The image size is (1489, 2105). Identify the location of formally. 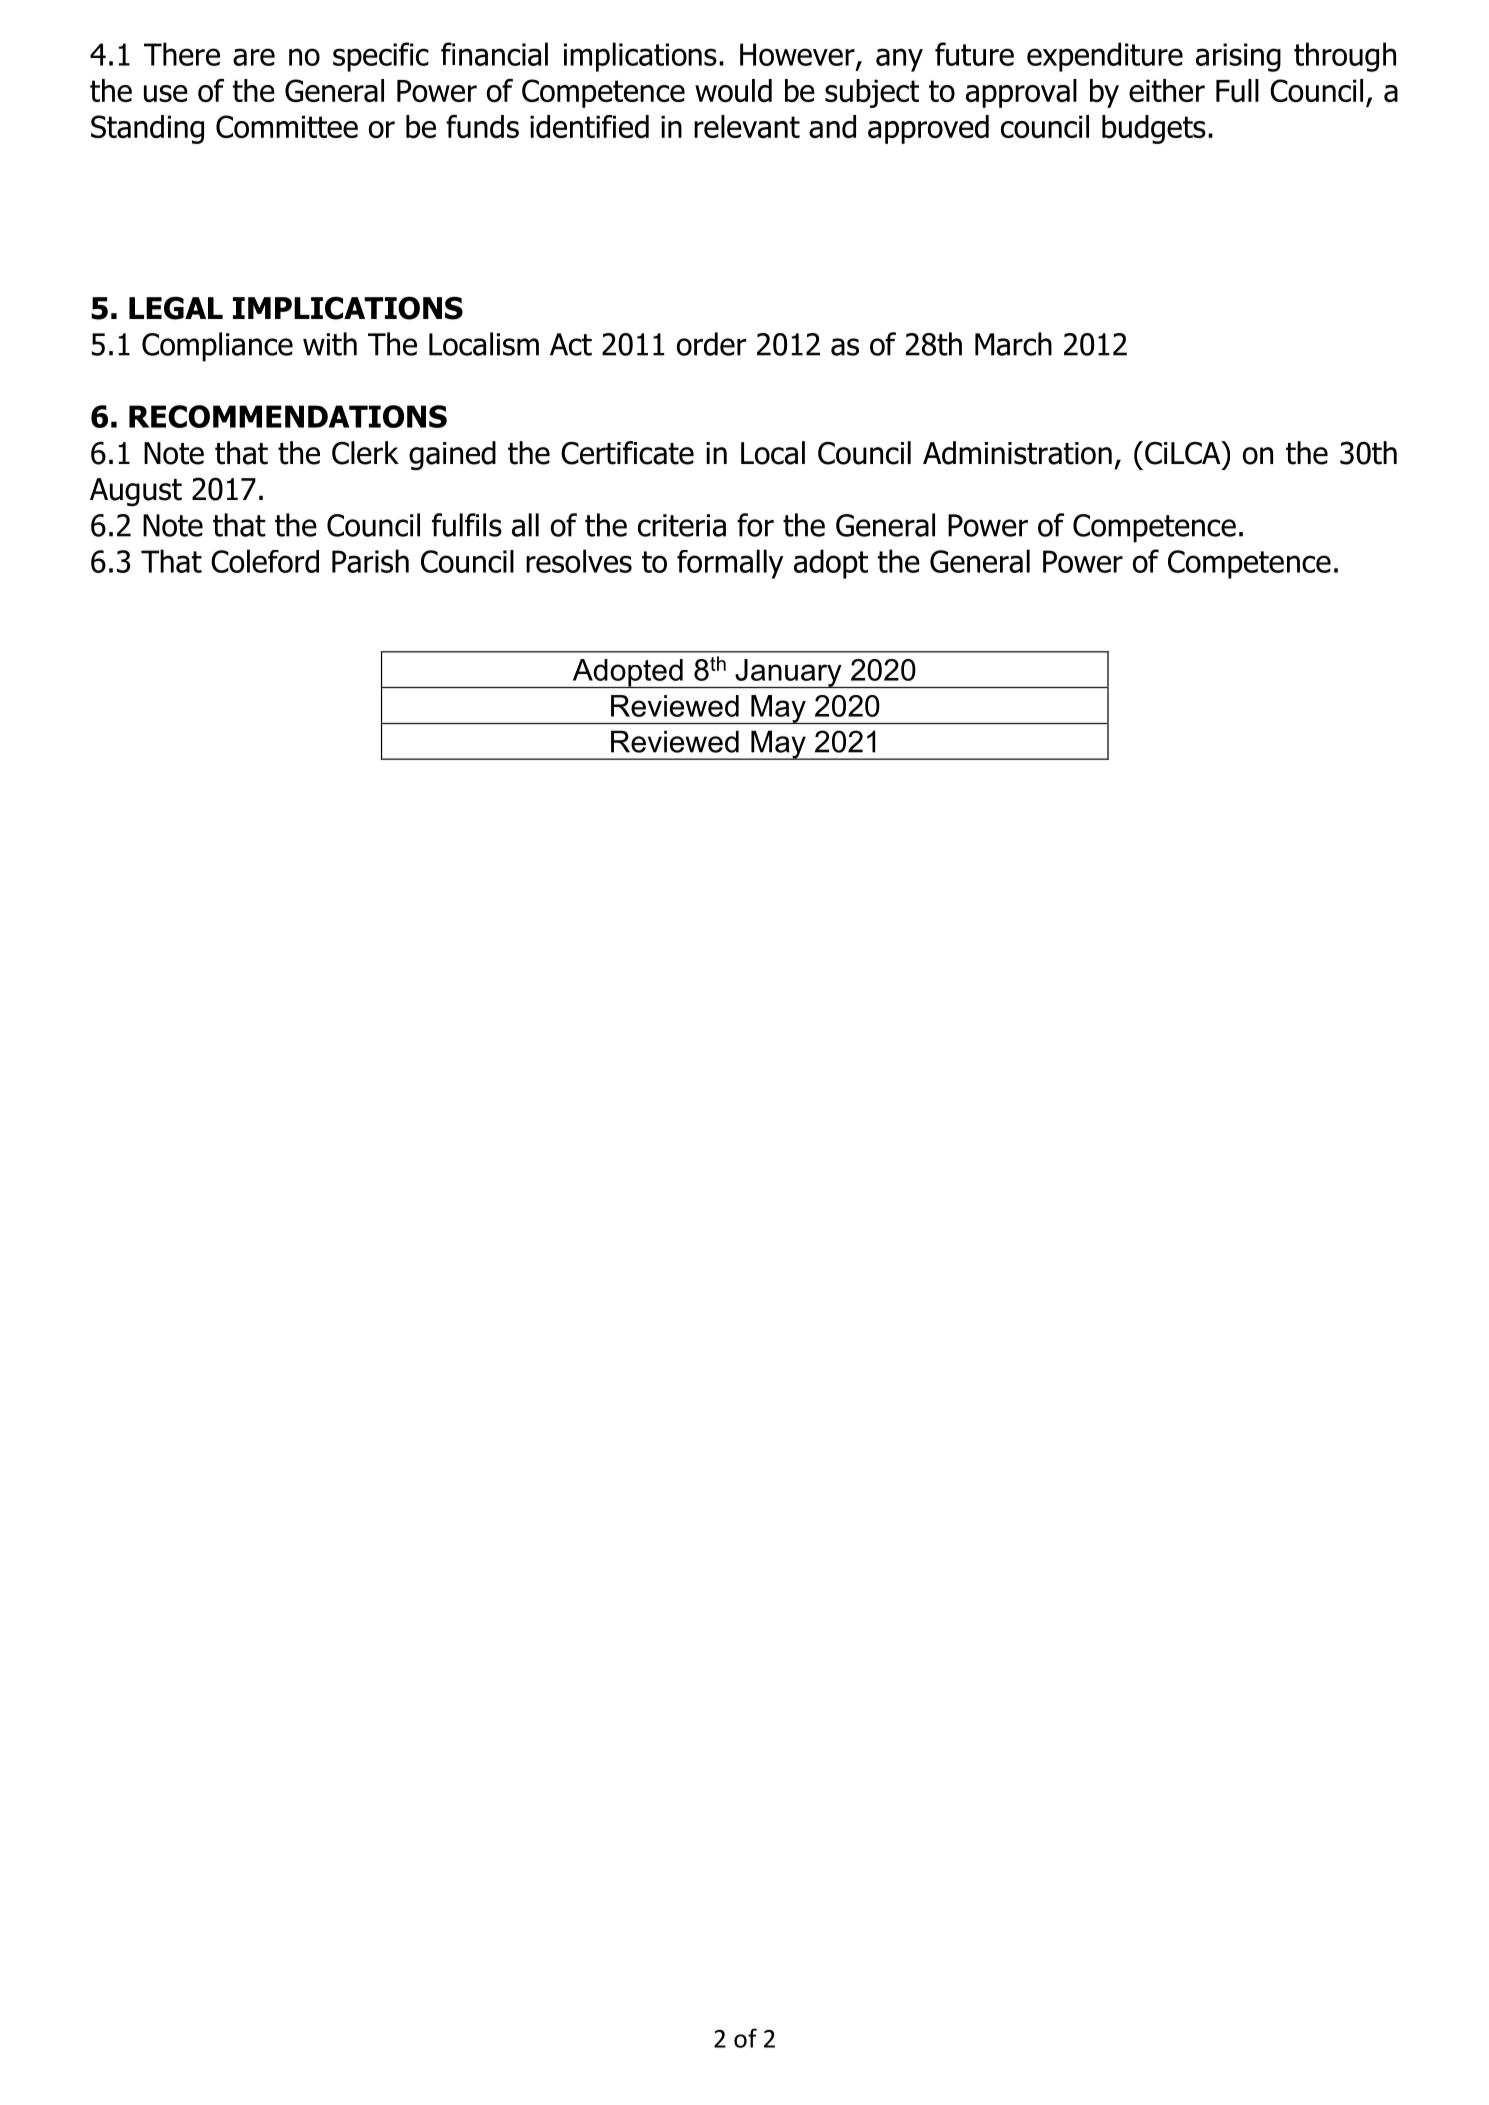
(730, 564).
